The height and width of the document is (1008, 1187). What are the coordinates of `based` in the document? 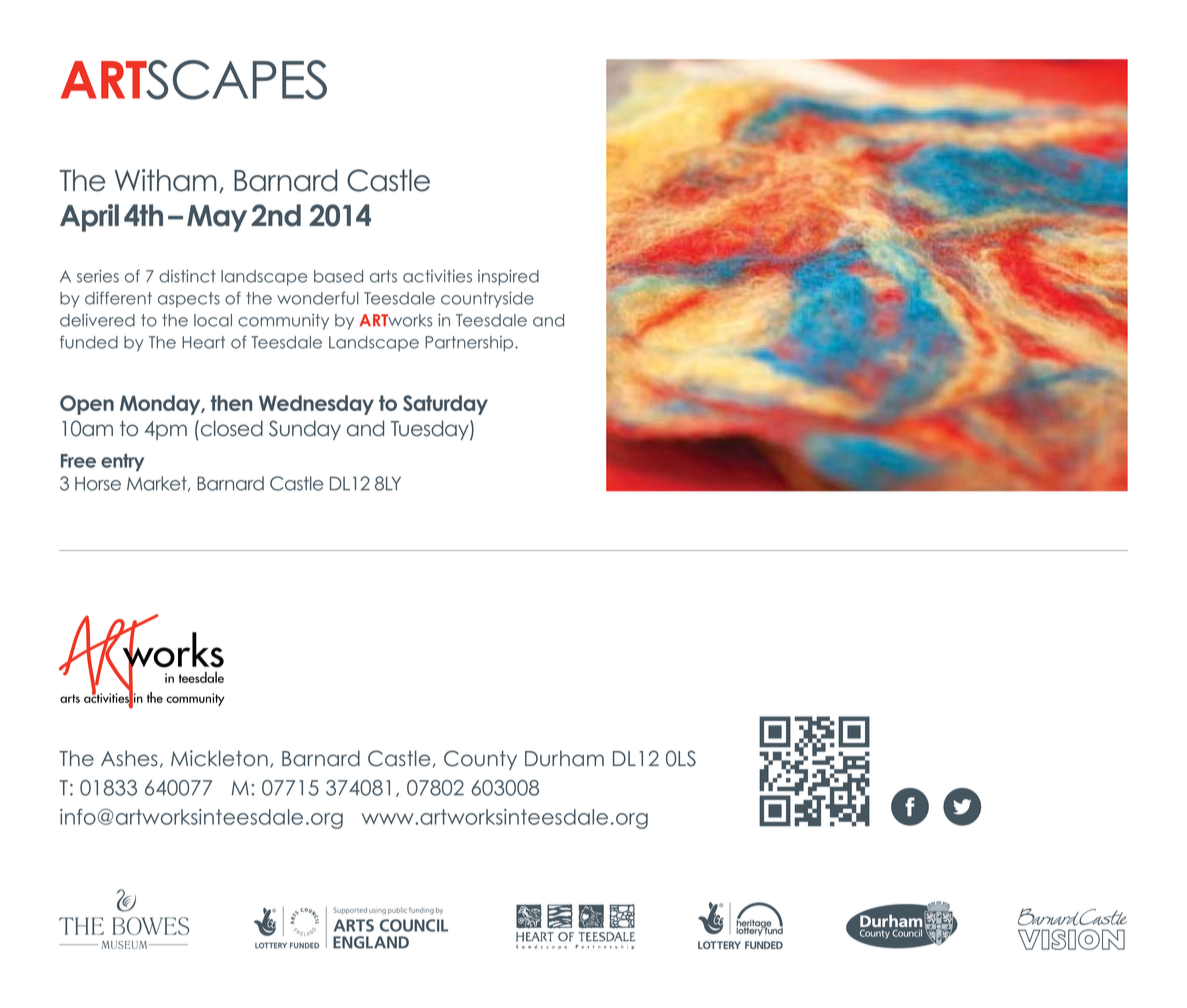 It's located at (338, 276).
